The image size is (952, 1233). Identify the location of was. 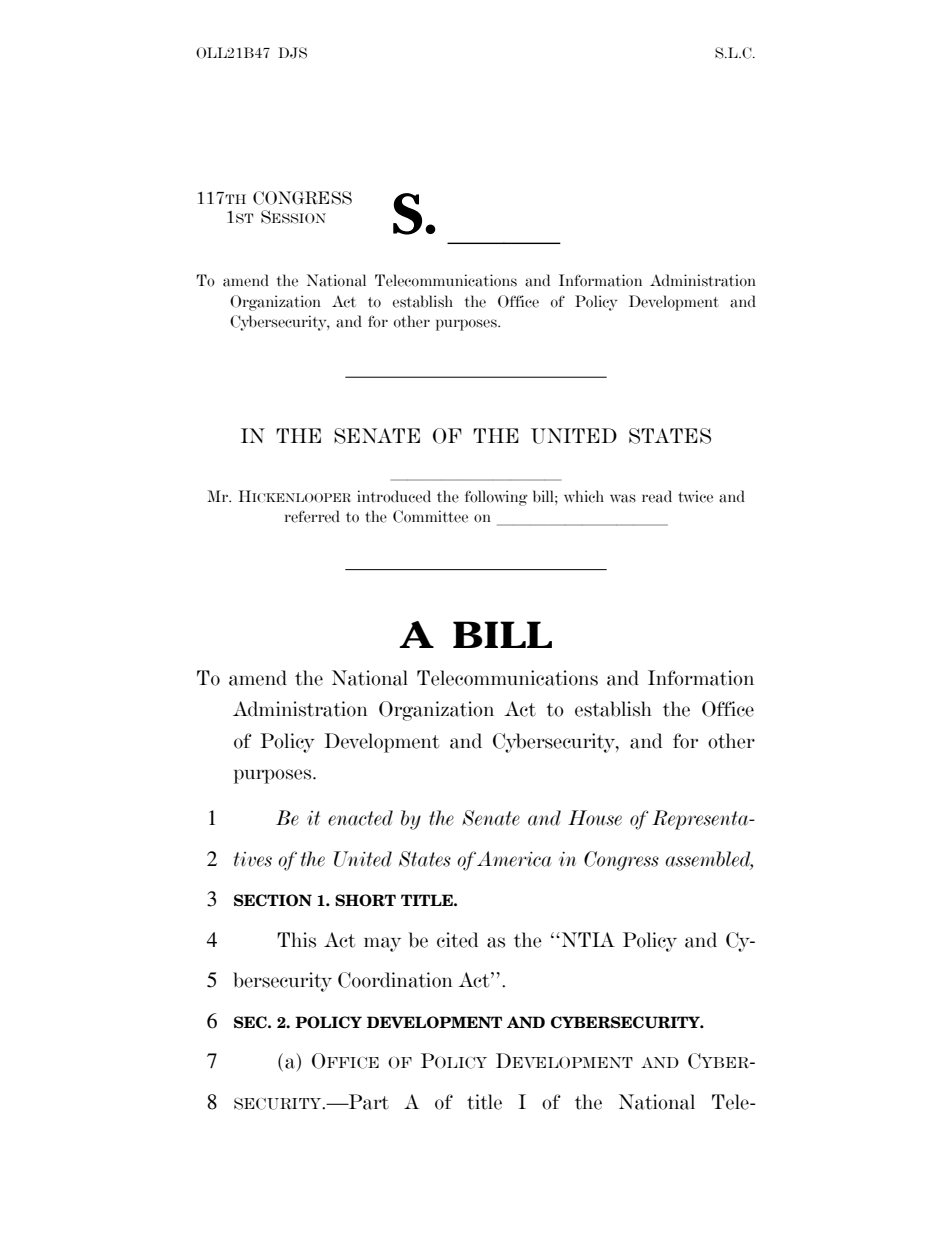
(623, 498).
